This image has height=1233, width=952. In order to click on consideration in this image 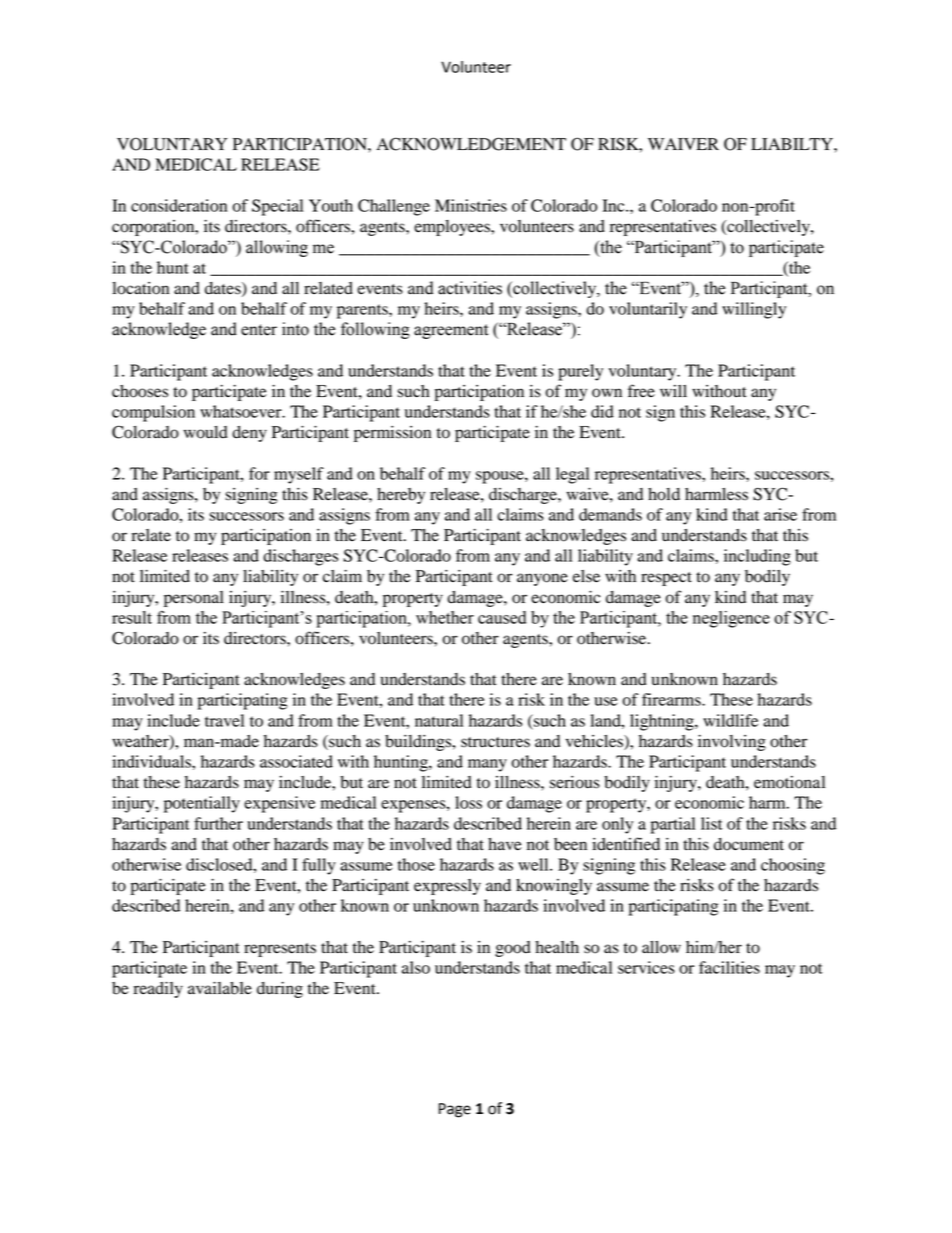, I will do `click(179, 205)`.
